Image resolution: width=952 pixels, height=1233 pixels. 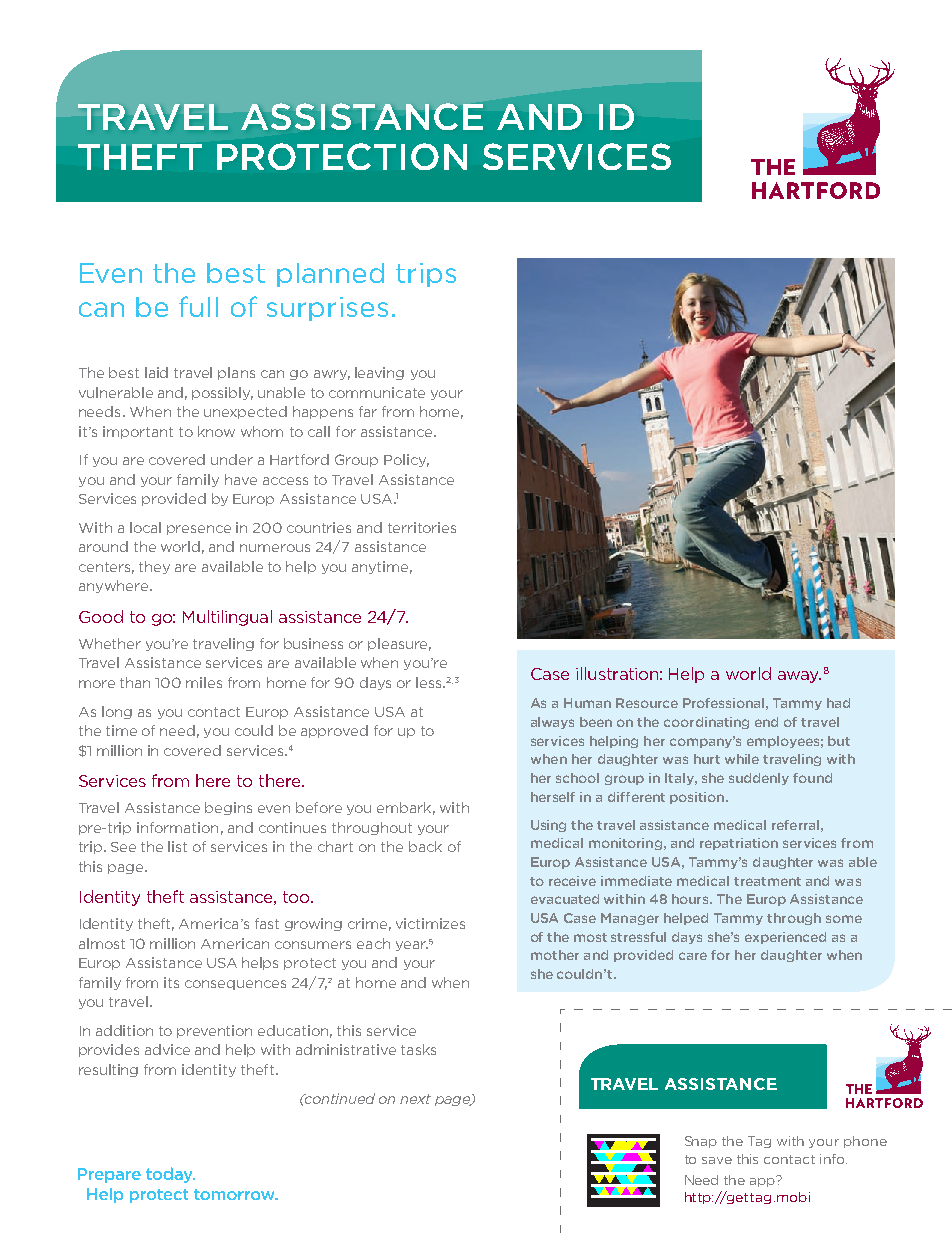 What do you see at coordinates (198, 306) in the document?
I see `full` at bounding box center [198, 306].
